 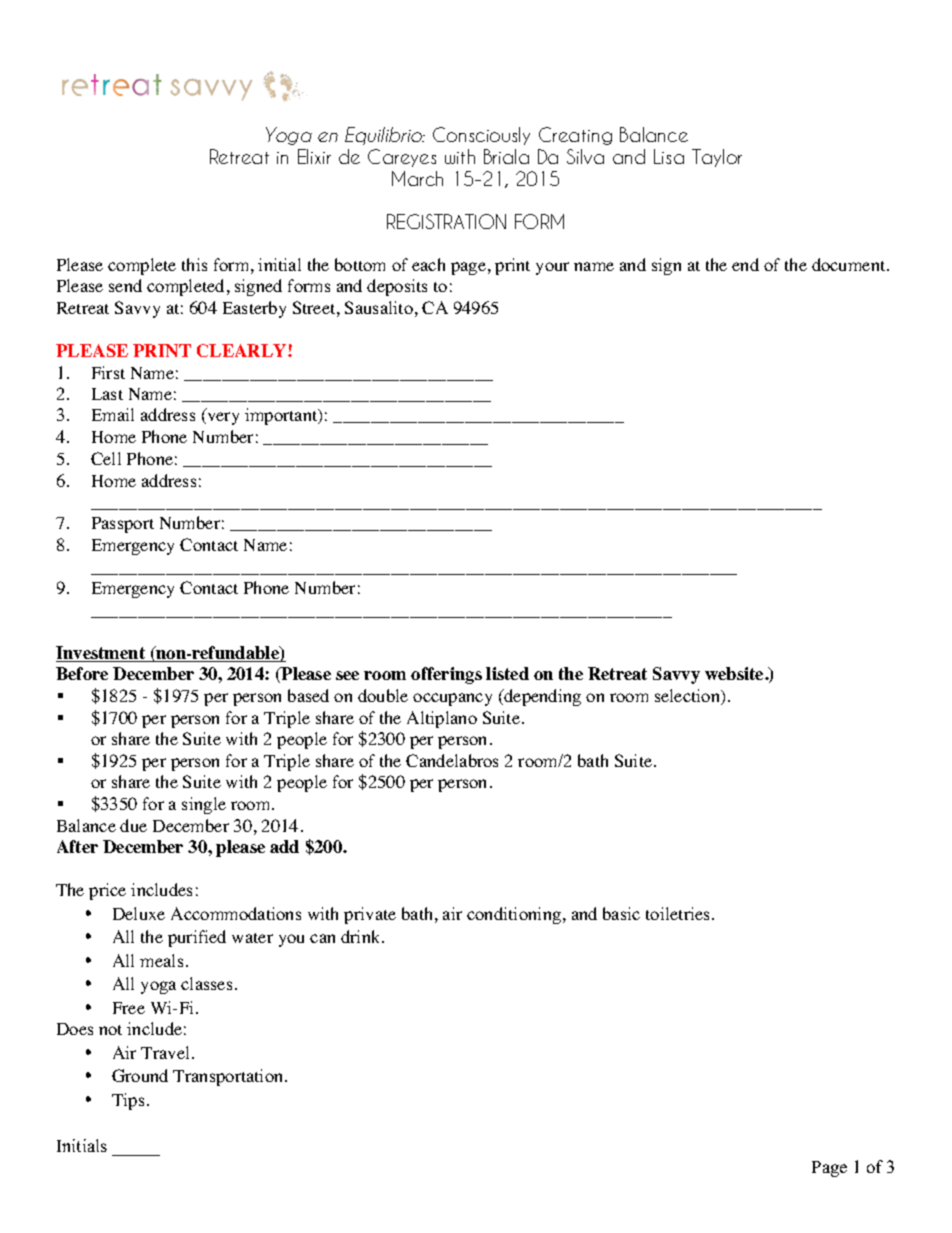 What do you see at coordinates (679, 913) in the screenshot?
I see `toiletries` at bounding box center [679, 913].
